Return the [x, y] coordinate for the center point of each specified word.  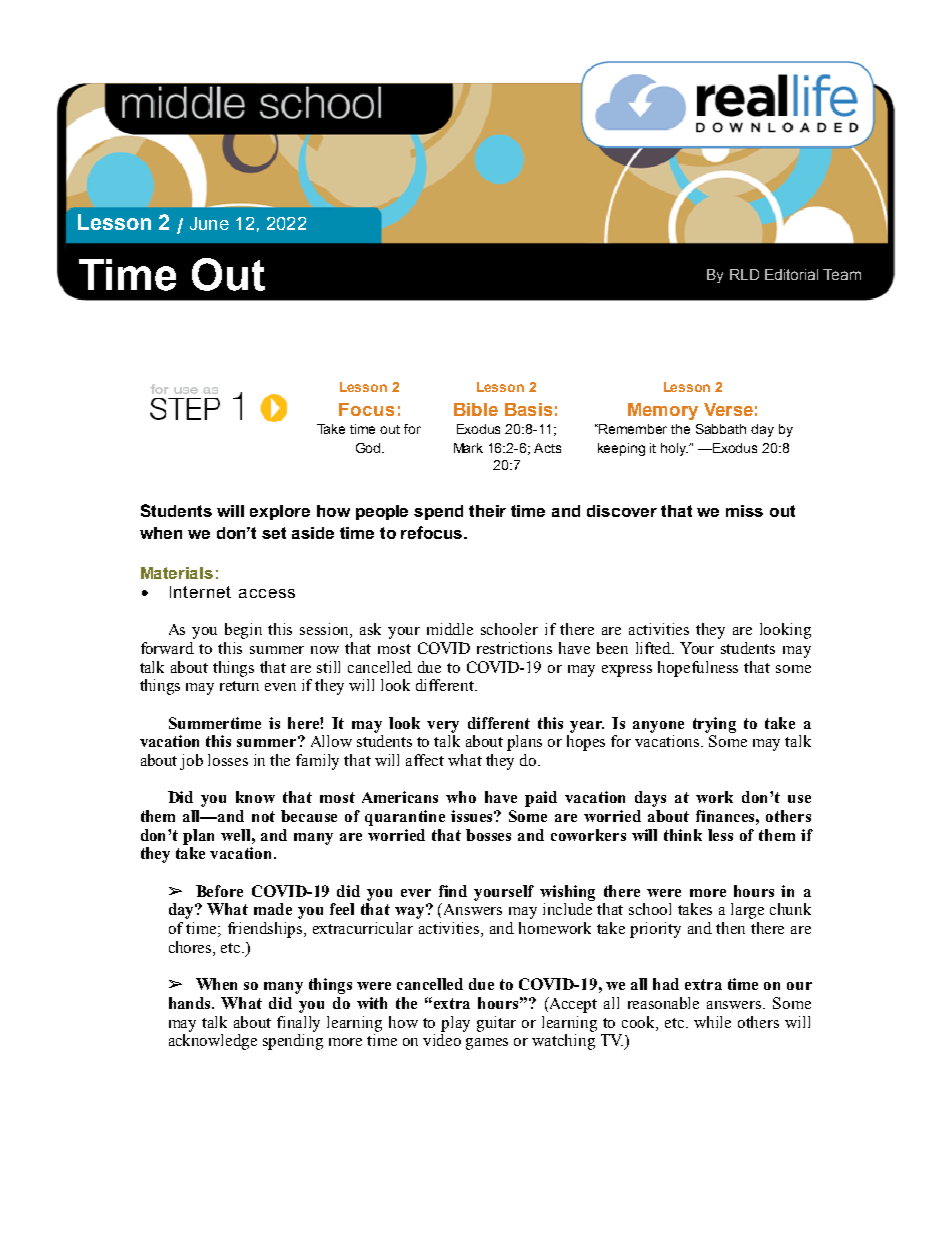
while [712, 1022]
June [209, 223]
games [487, 1044]
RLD [744, 274]
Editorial [791, 274]
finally [298, 1024]
